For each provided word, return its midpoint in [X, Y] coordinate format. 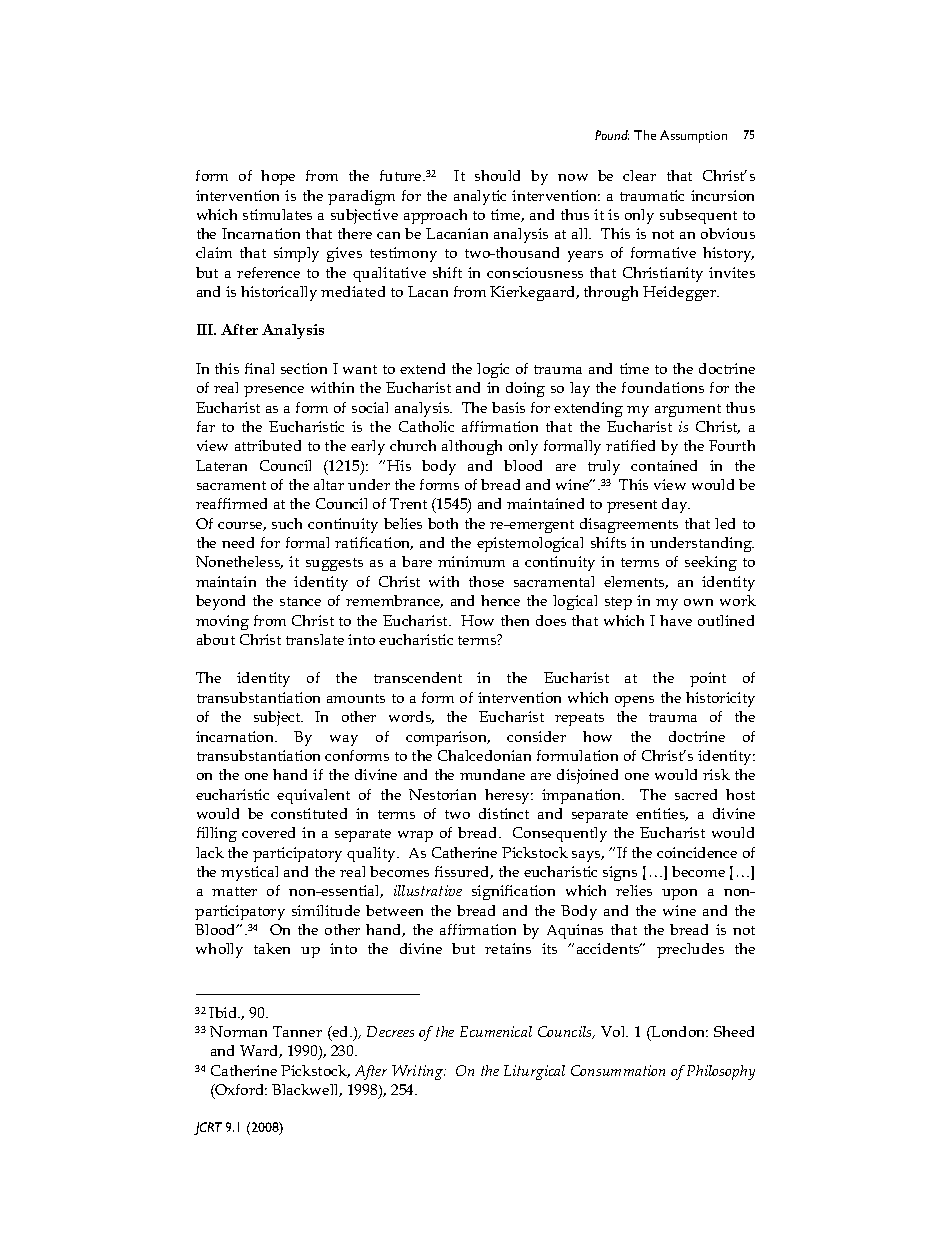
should [497, 175]
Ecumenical [496, 1031]
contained [664, 465]
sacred [696, 794]
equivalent [313, 796]
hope [278, 177]
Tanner [297, 1031]
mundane [492, 774]
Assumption [693, 136]
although [472, 447]
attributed [268, 445]
